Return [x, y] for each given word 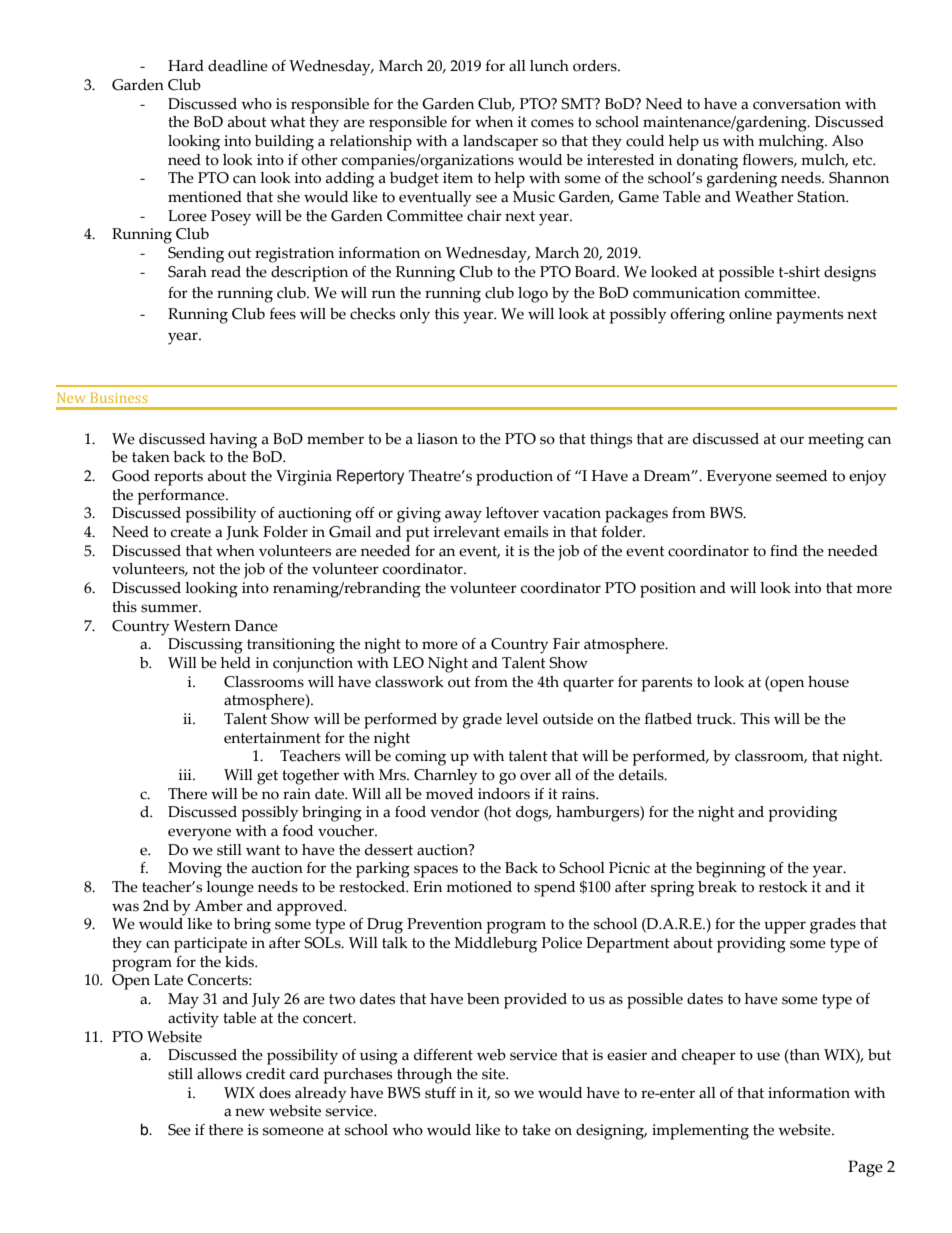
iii [186, 774]
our [792, 440]
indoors [504, 794]
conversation [797, 104]
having [233, 441]
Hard [186, 66]
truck [716, 719]
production [514, 478]
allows [219, 1074]
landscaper [500, 143]
